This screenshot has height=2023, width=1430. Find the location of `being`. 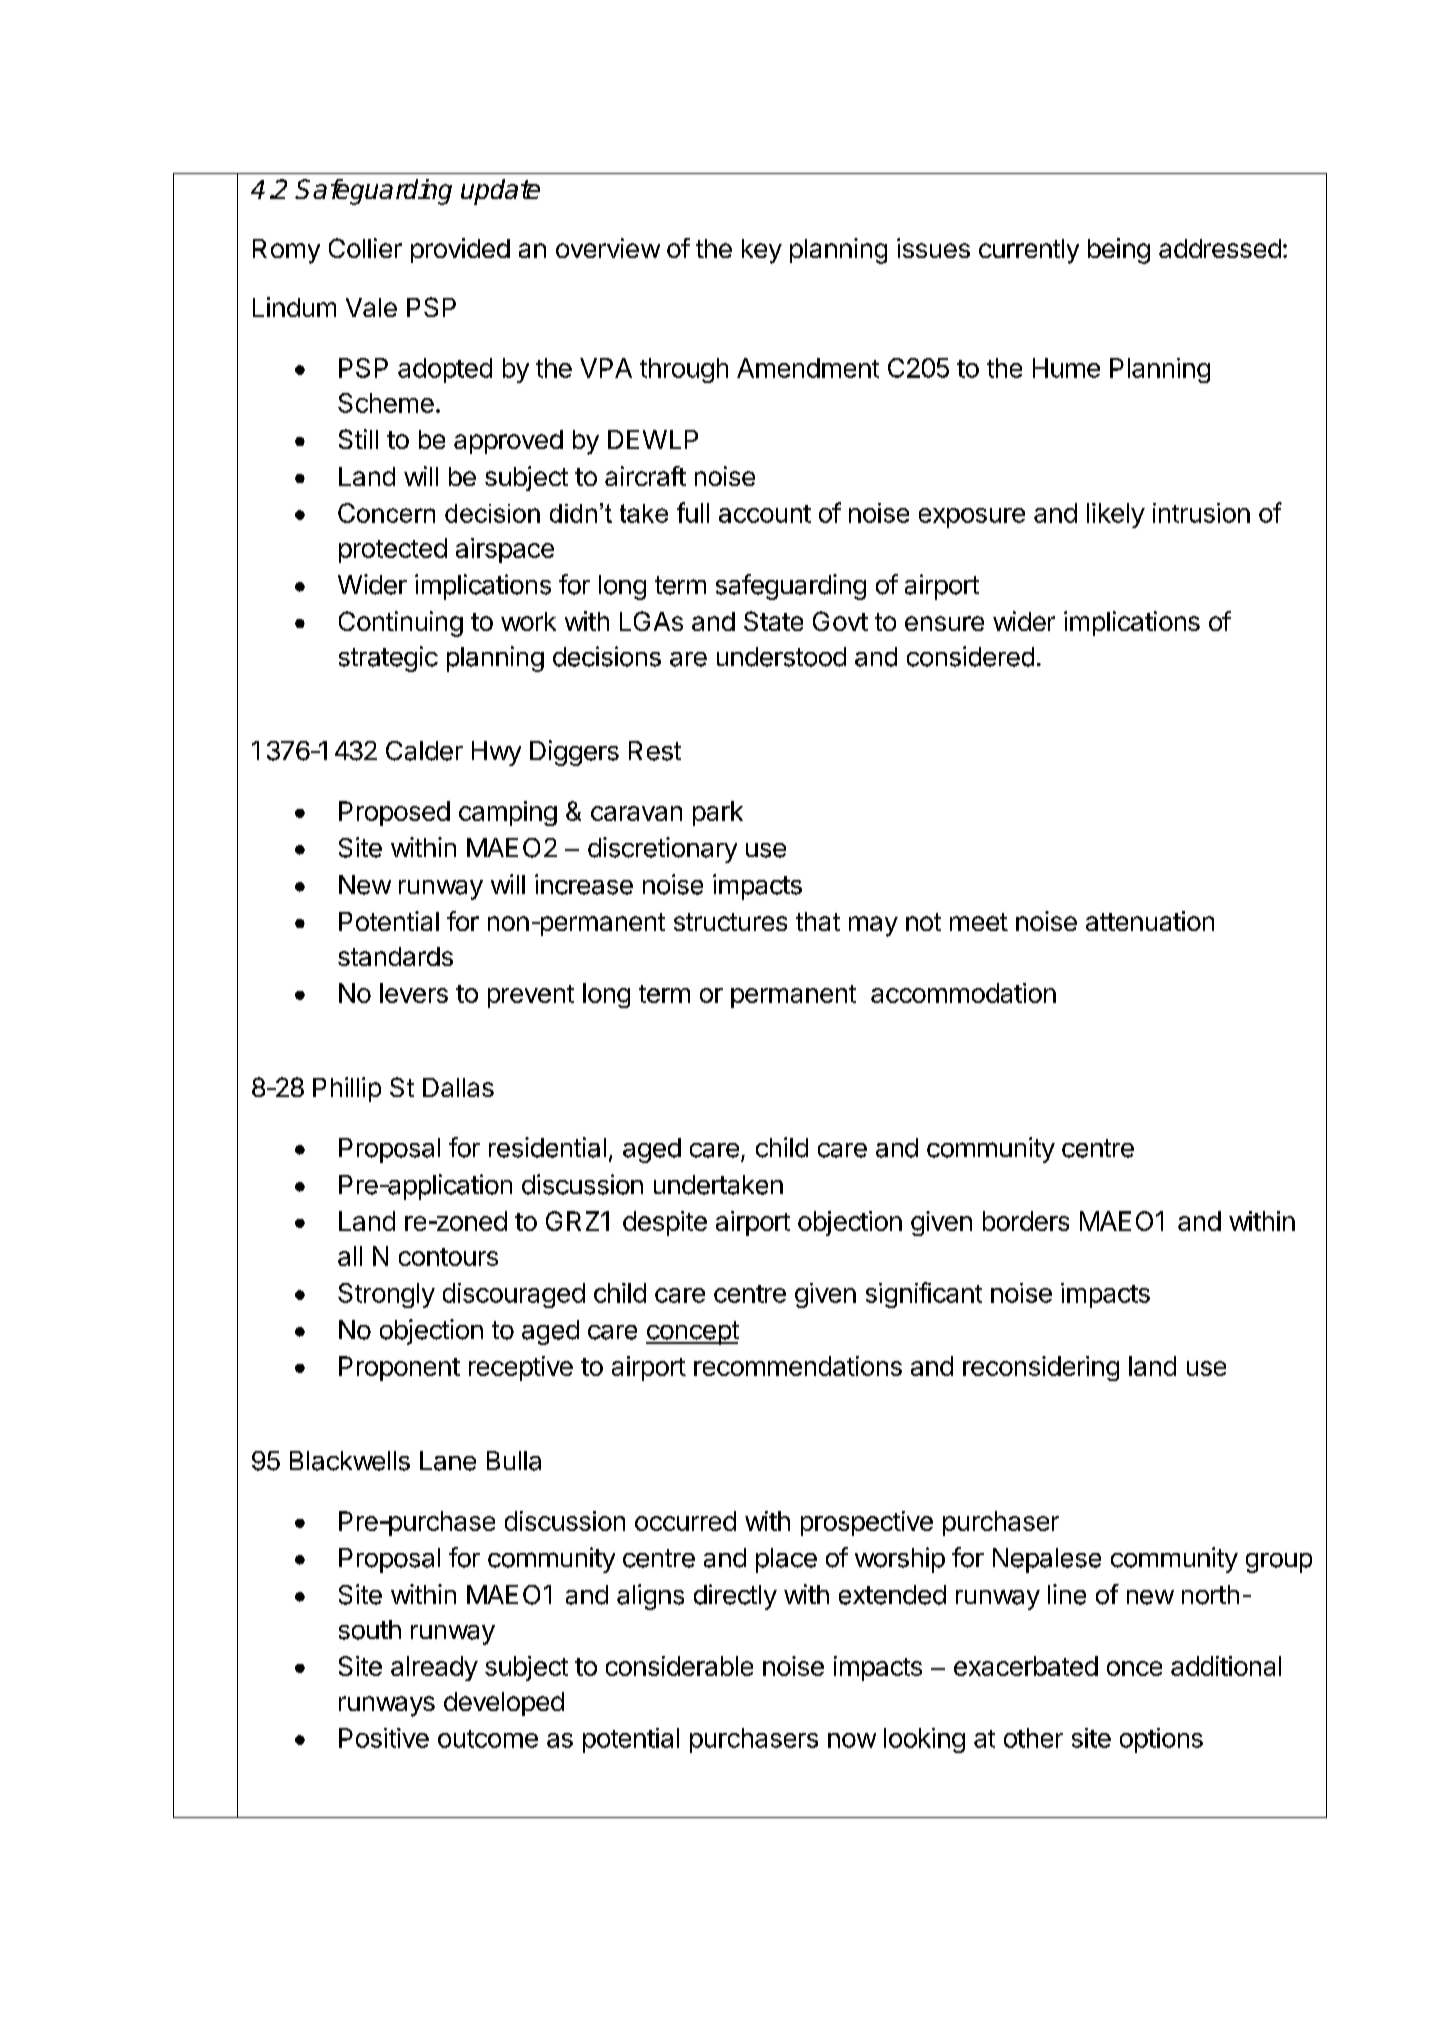

being is located at coordinates (1119, 251).
